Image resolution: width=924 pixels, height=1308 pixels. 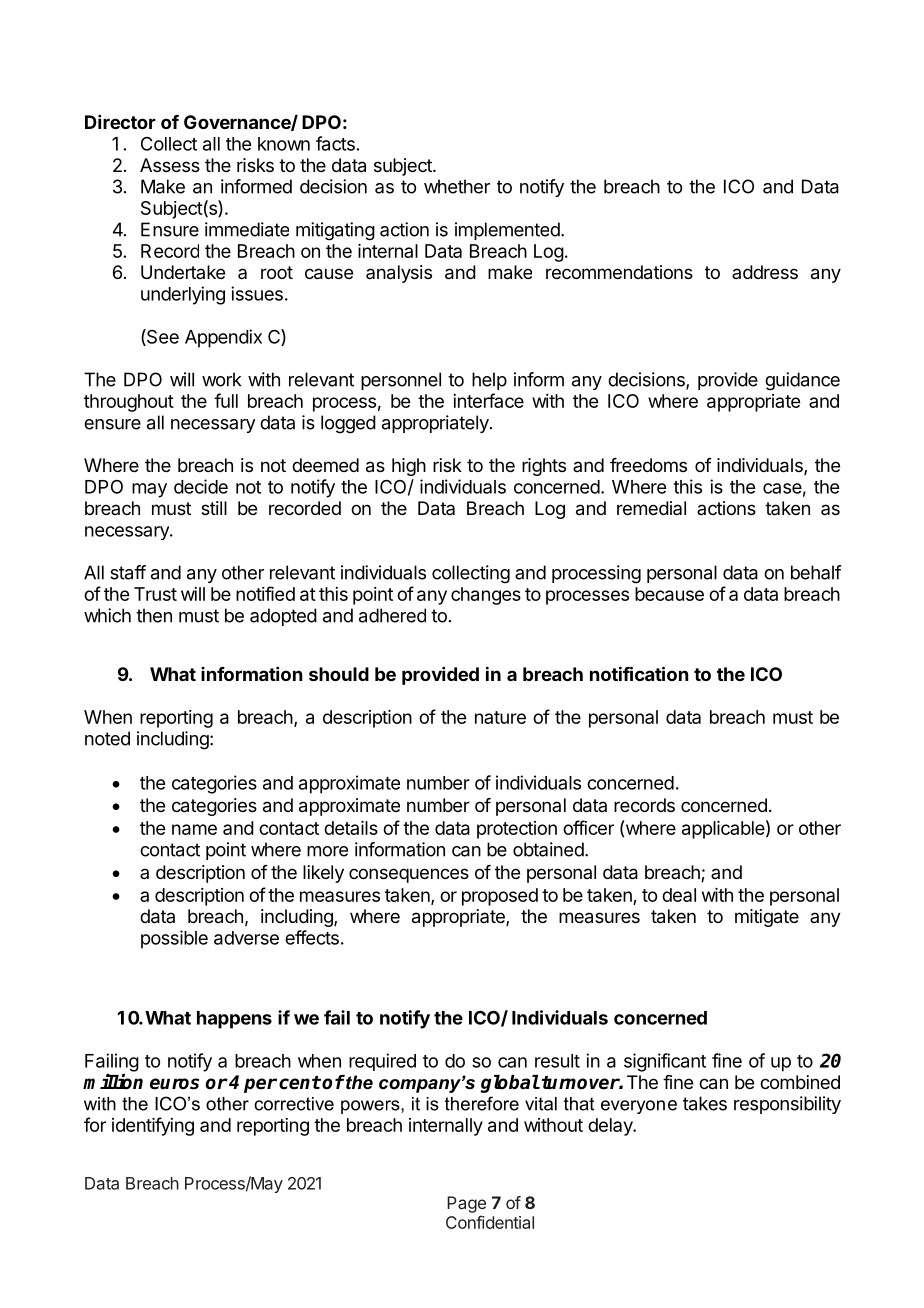 What do you see at coordinates (457, 186) in the screenshot?
I see `whether` at bounding box center [457, 186].
